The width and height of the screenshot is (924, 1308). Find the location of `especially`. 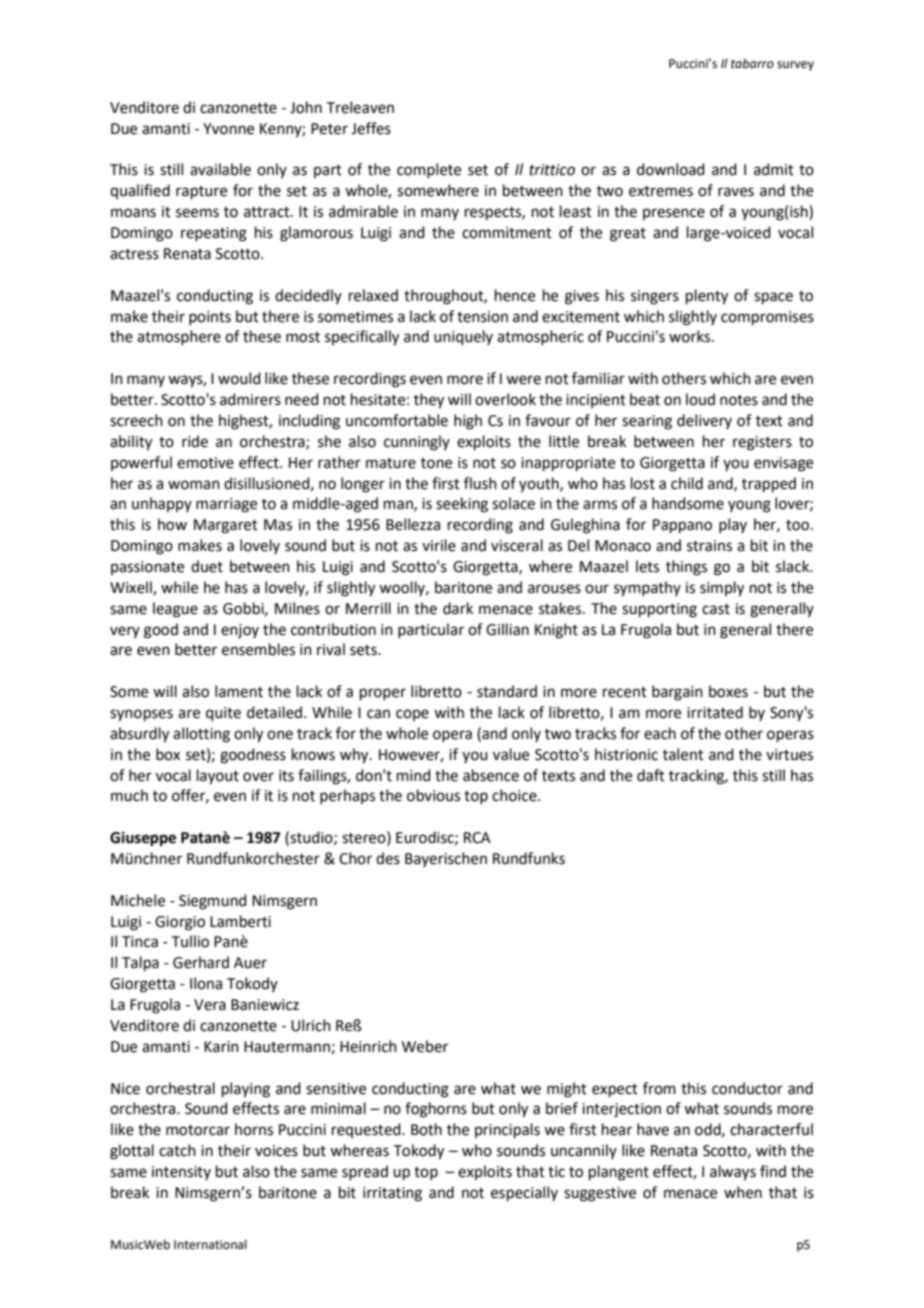

especially is located at coordinates (524, 1193).
